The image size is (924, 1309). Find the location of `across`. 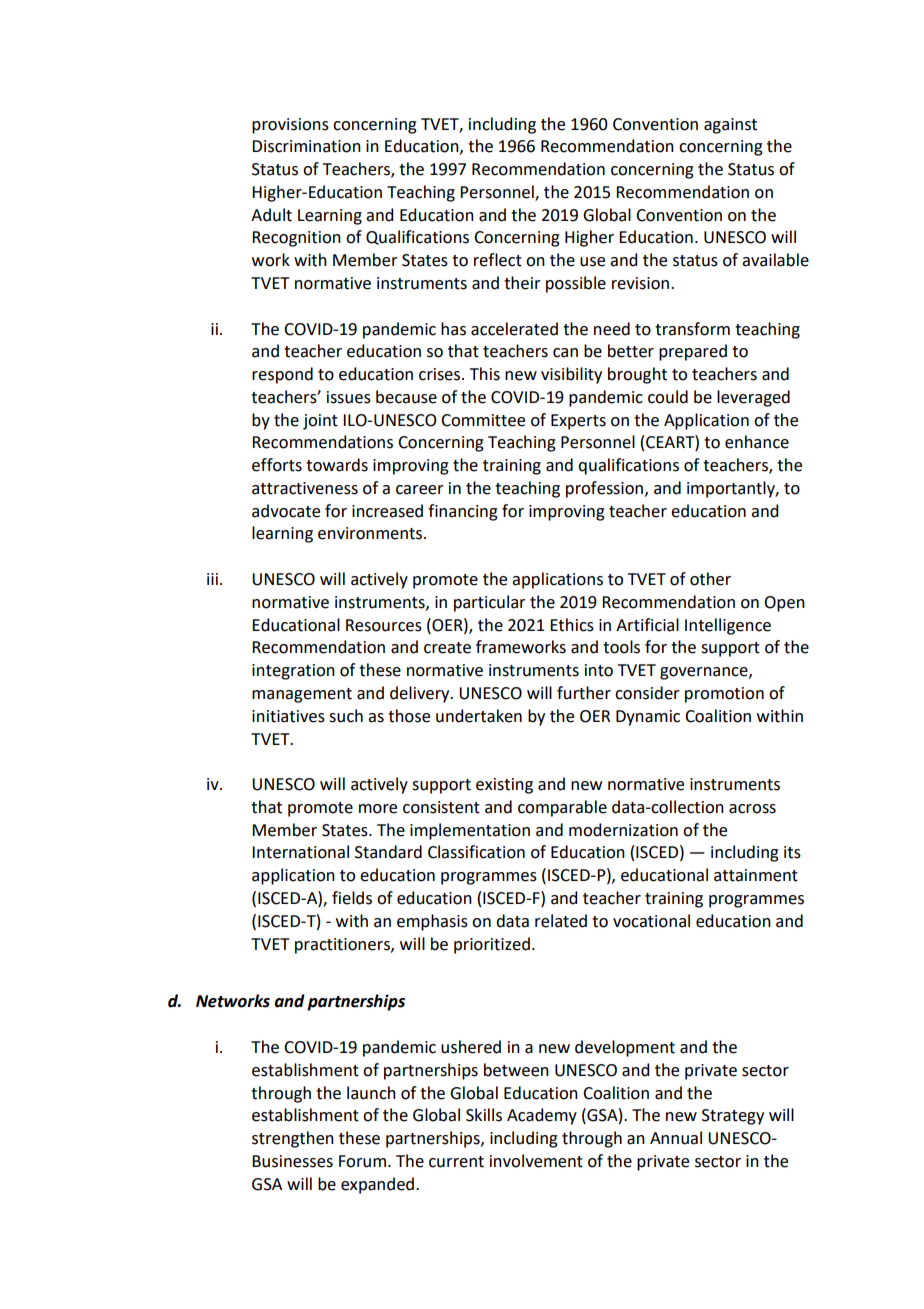

across is located at coordinates (752, 809).
